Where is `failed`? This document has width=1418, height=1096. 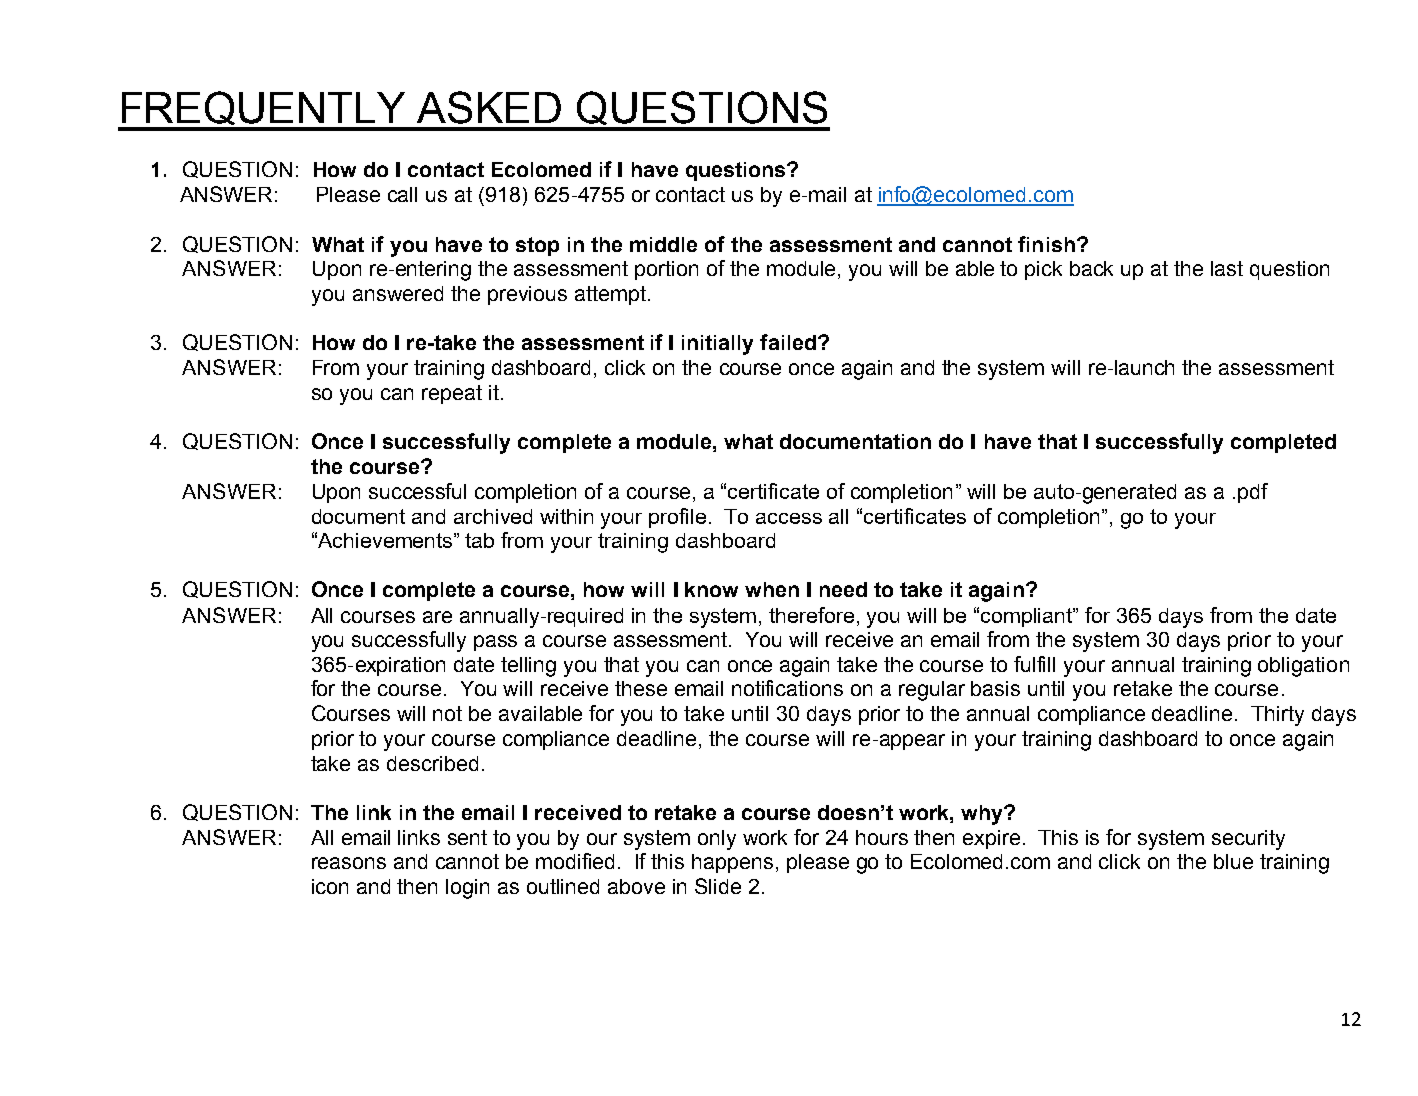
failed is located at coordinates (788, 342).
